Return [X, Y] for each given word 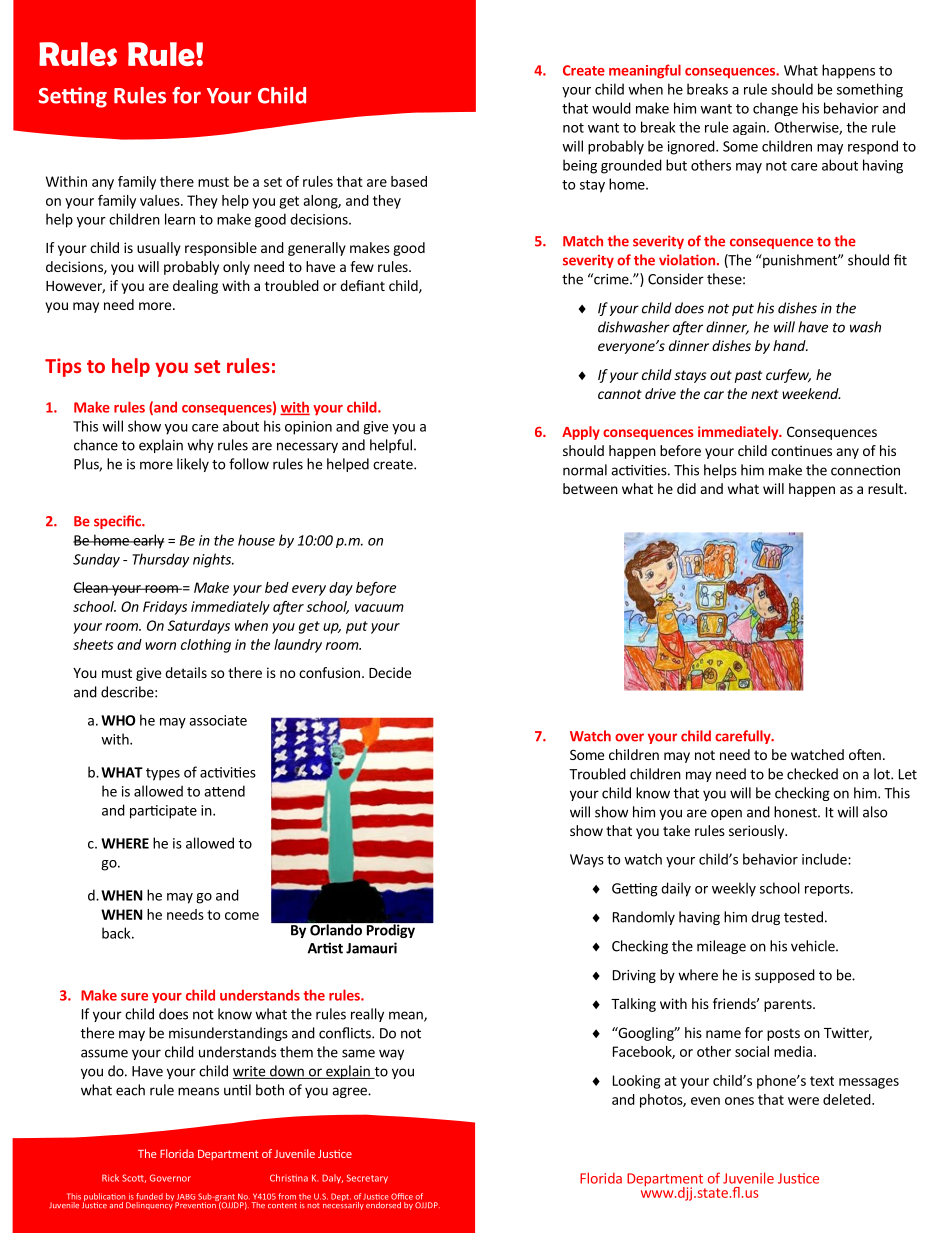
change [775, 109]
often [865, 754]
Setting [73, 97]
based [409, 181]
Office [402, 1196]
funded [149, 1196]
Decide [390, 672]
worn [160, 646]
